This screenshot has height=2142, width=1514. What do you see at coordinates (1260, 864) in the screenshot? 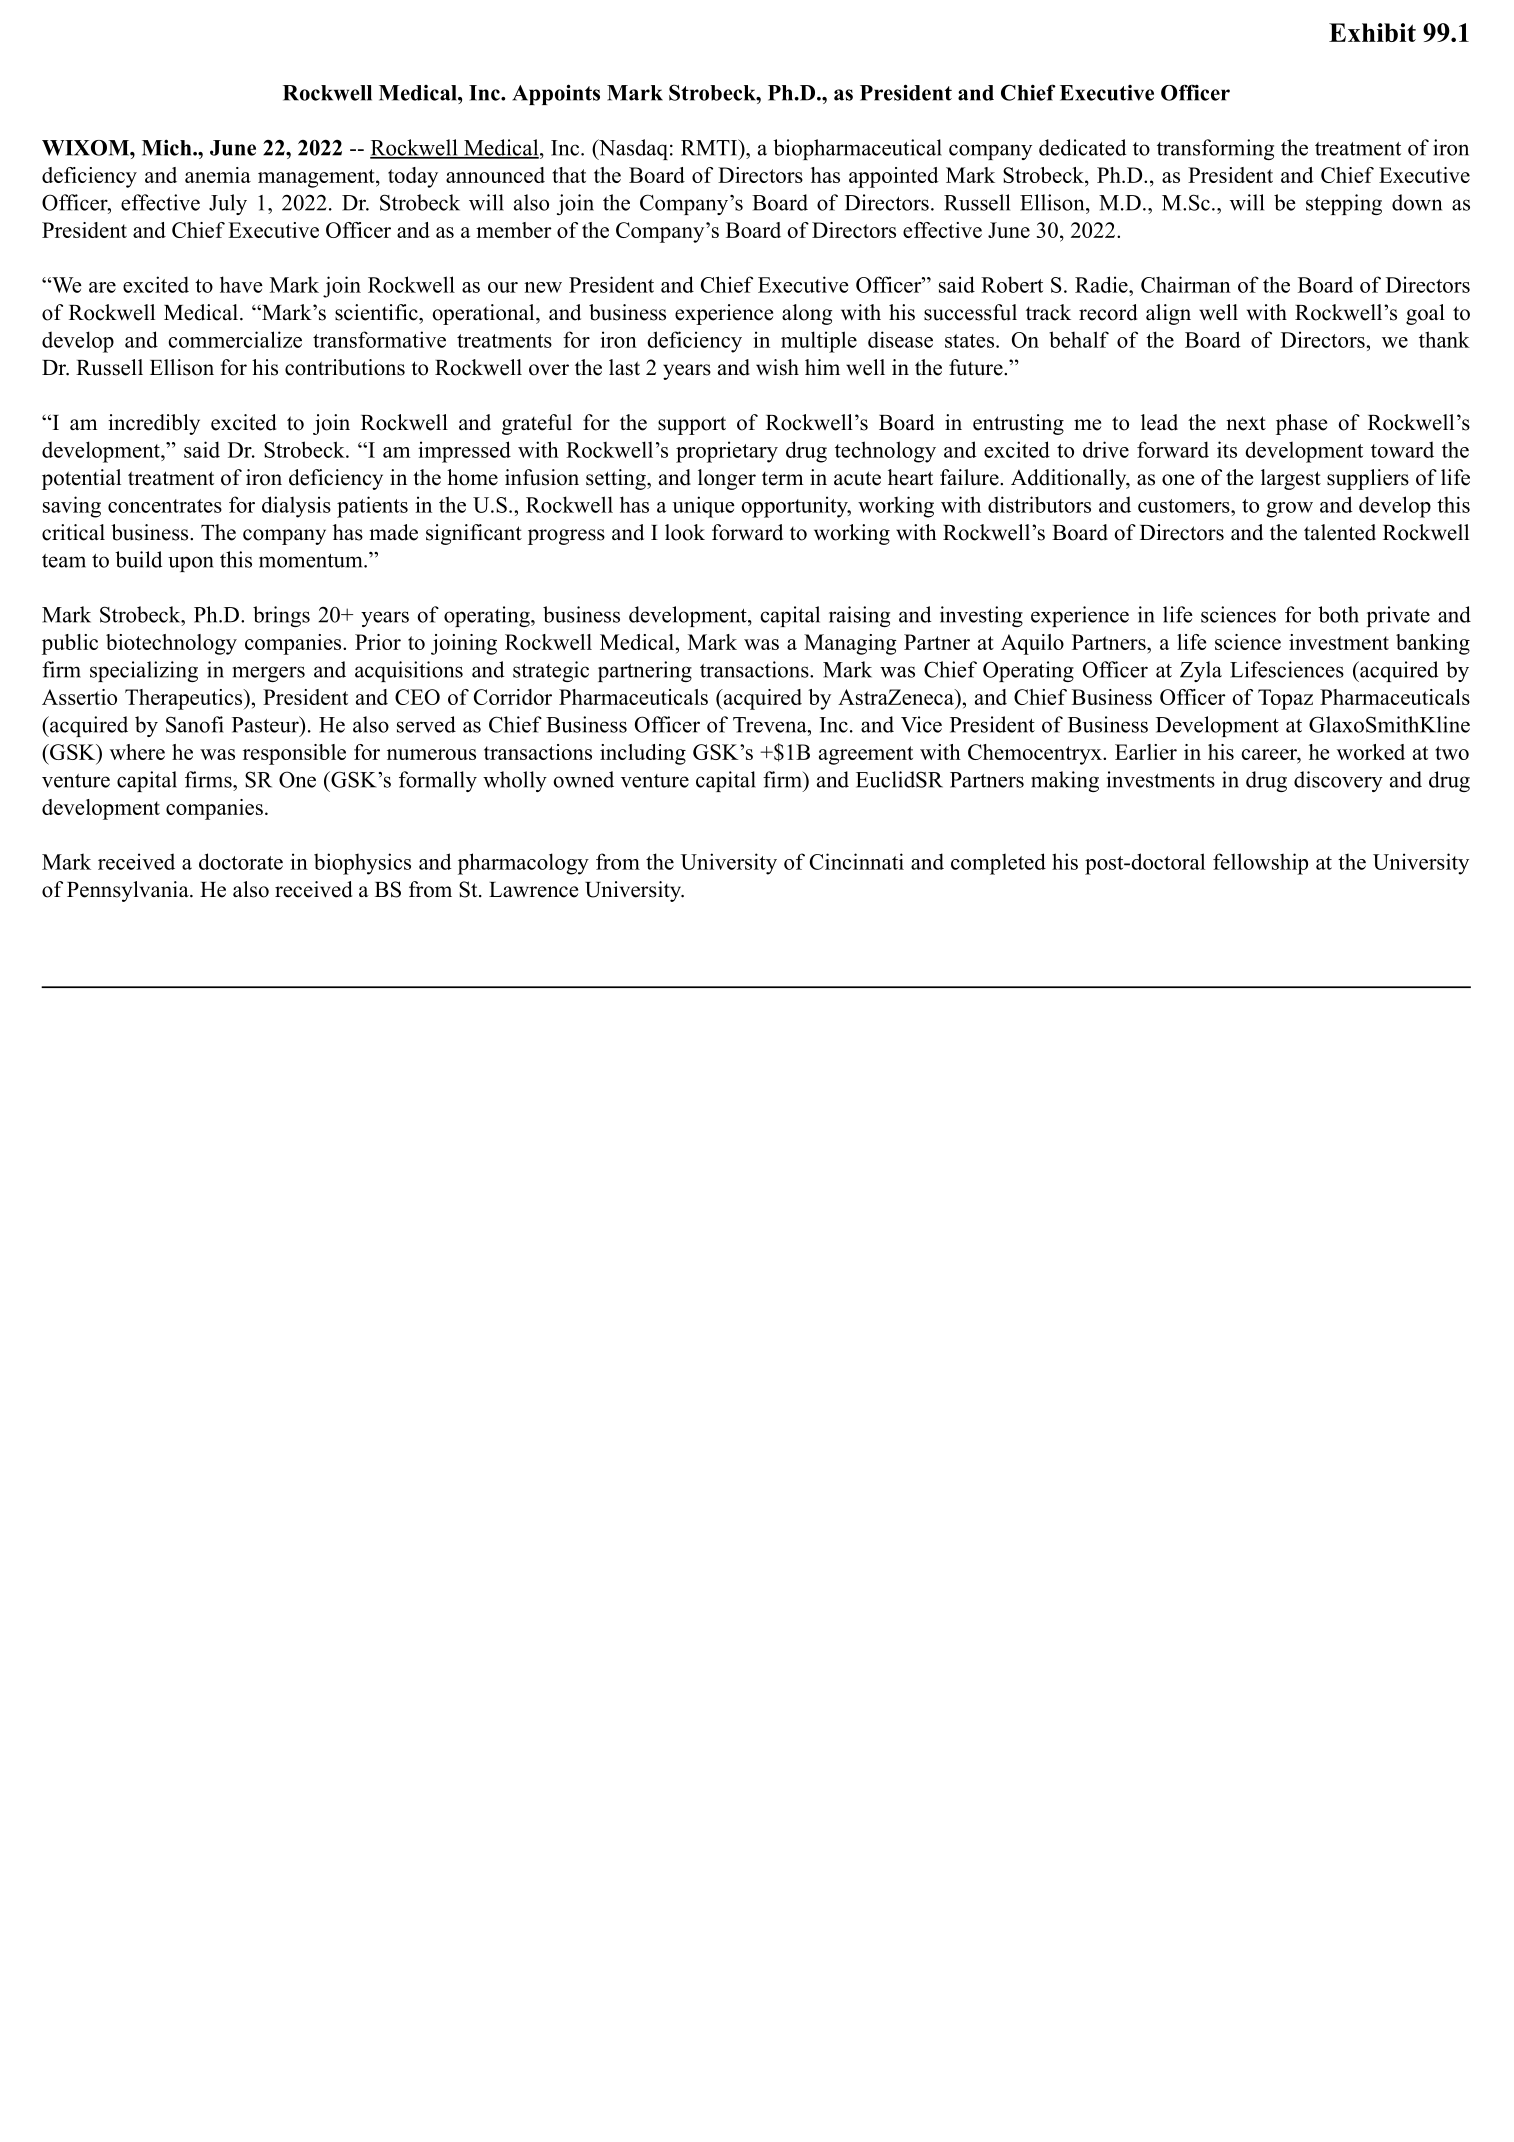
I see `fellowship` at bounding box center [1260, 864].
